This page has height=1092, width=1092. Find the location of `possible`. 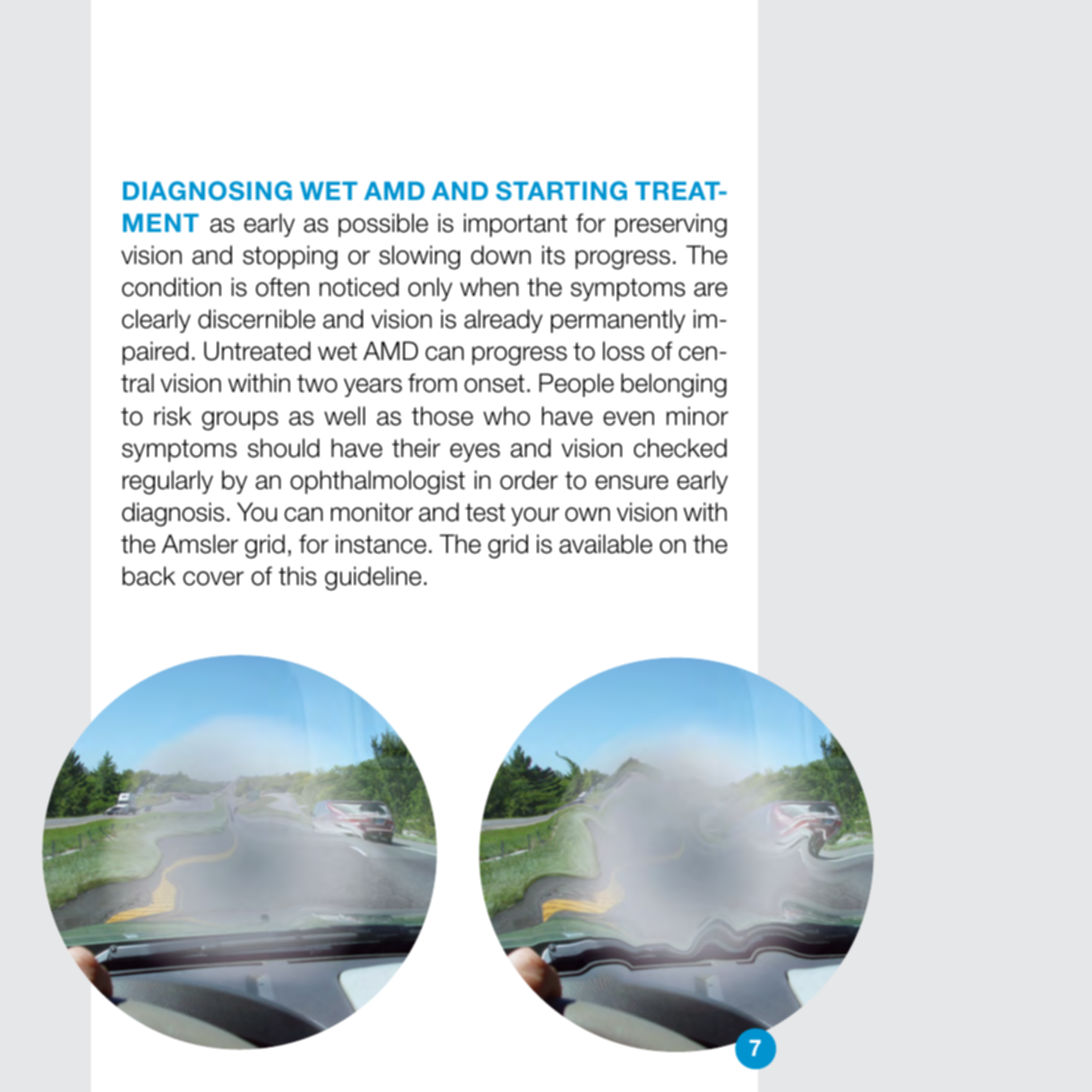

possible is located at coordinates (383, 225).
